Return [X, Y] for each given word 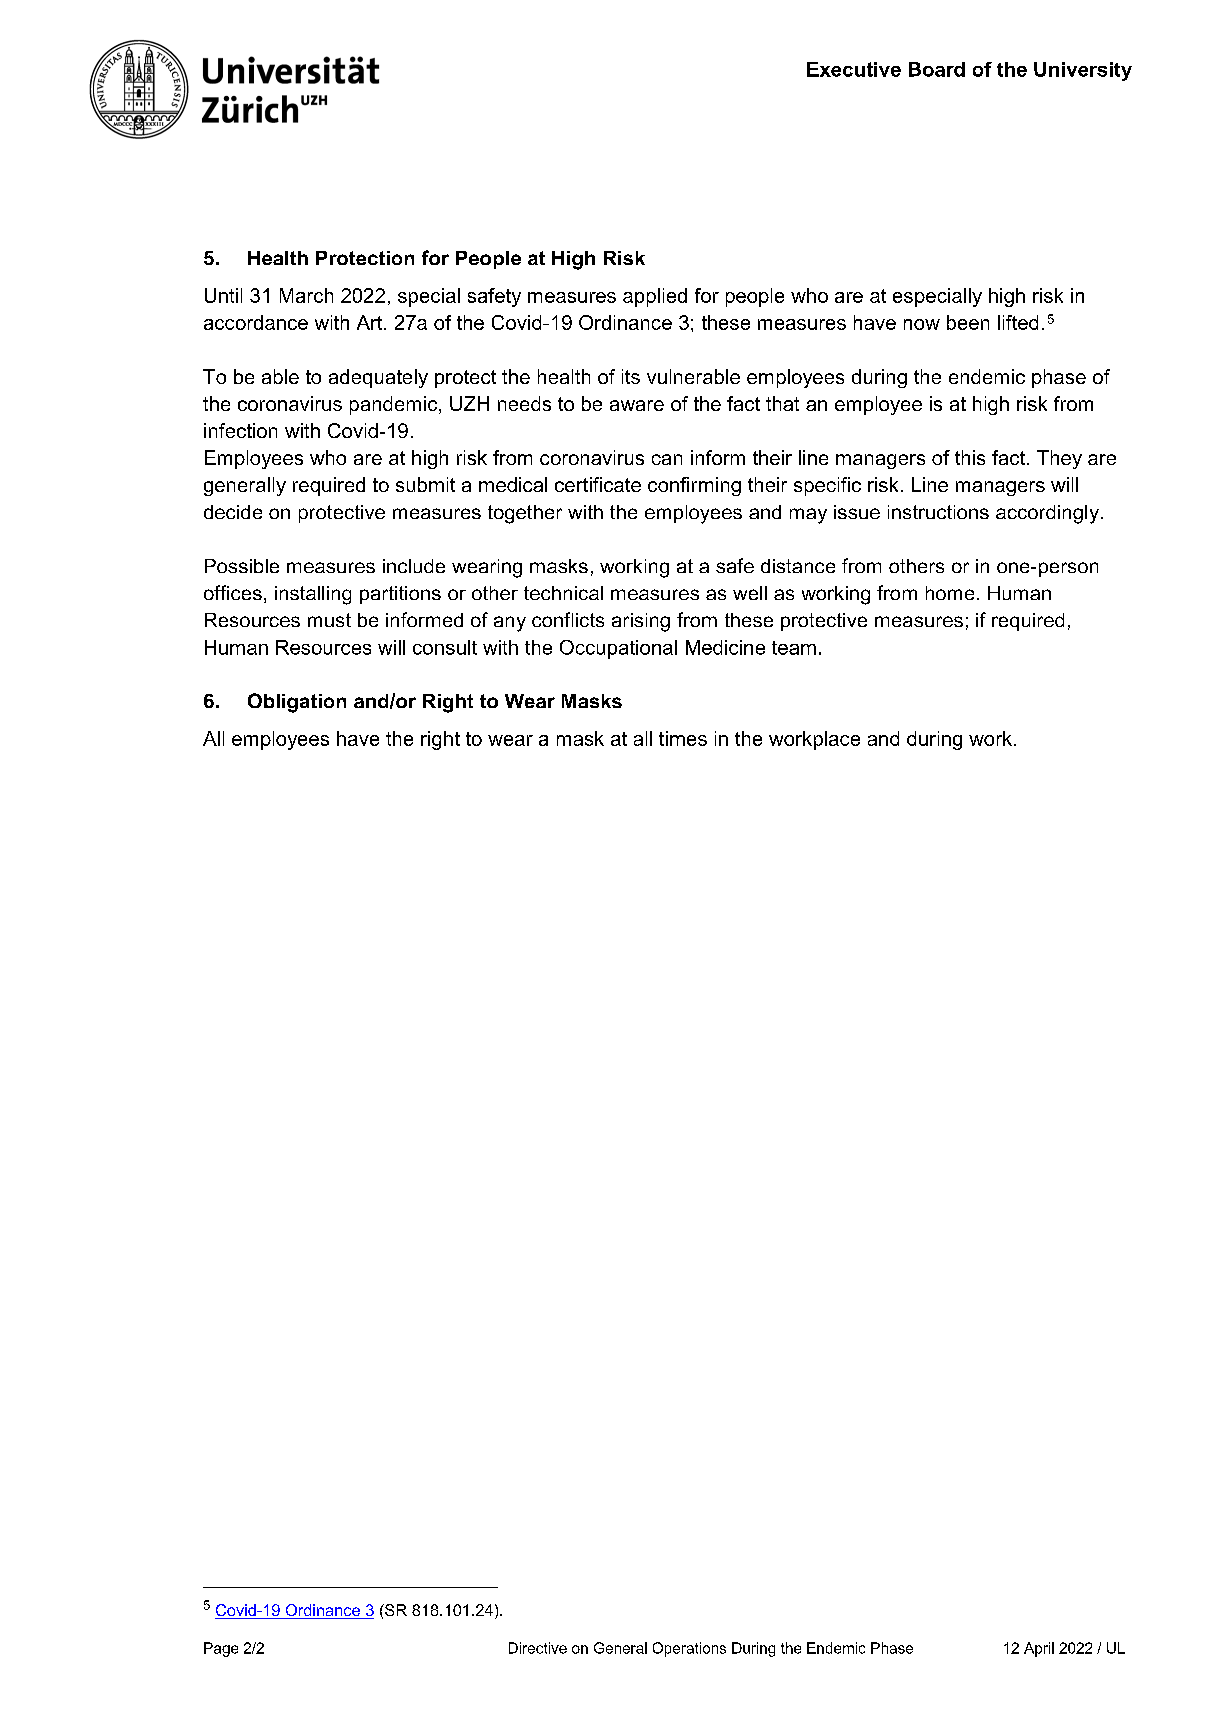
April [1039, 1649]
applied [655, 297]
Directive [538, 1648]
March [306, 295]
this [970, 457]
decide [233, 512]
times [683, 738]
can [667, 459]
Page [221, 1649]
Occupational [618, 649]
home [950, 593]
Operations [689, 1649]
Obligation [297, 703]
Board [937, 69]
